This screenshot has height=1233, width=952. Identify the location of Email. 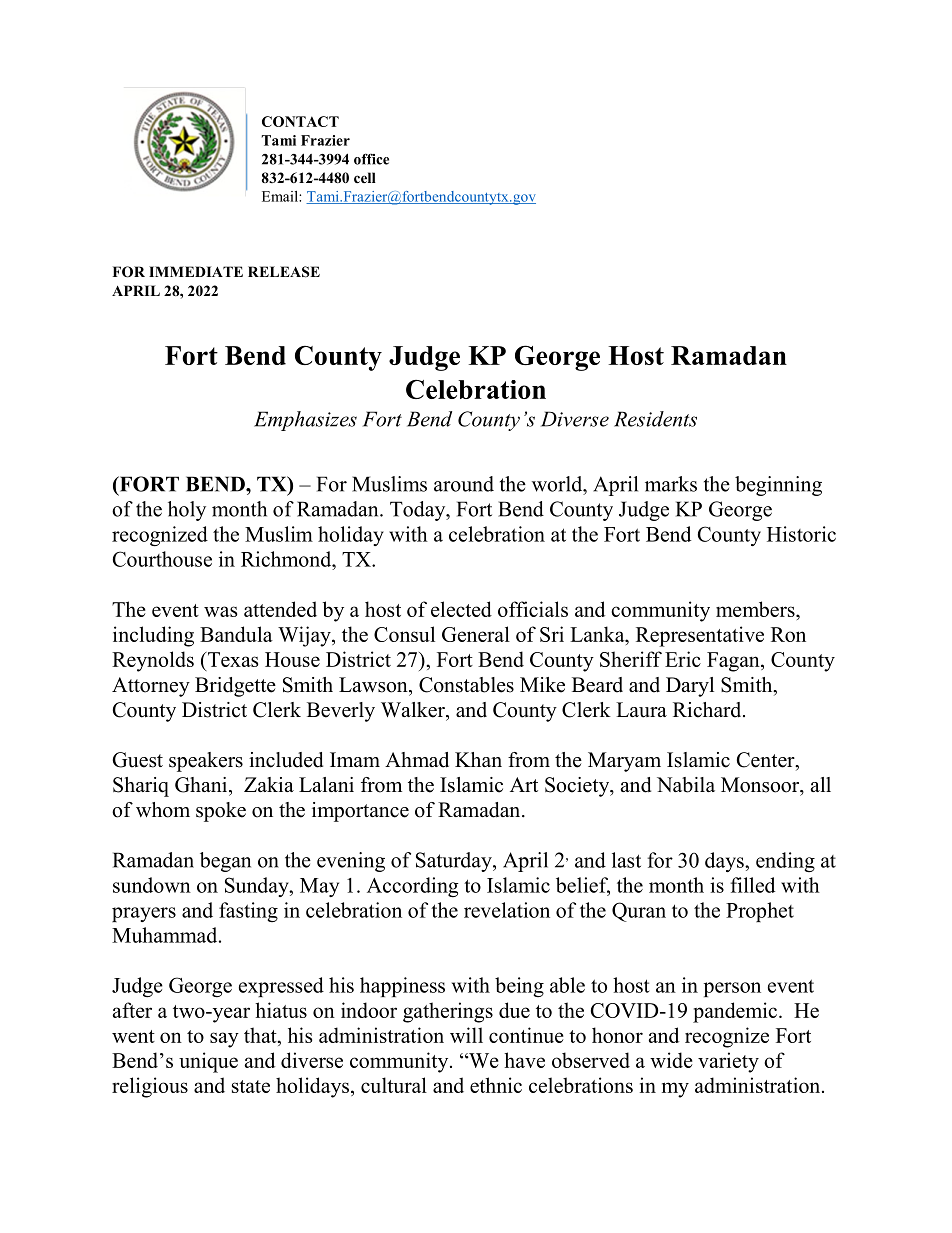
(281, 196).
